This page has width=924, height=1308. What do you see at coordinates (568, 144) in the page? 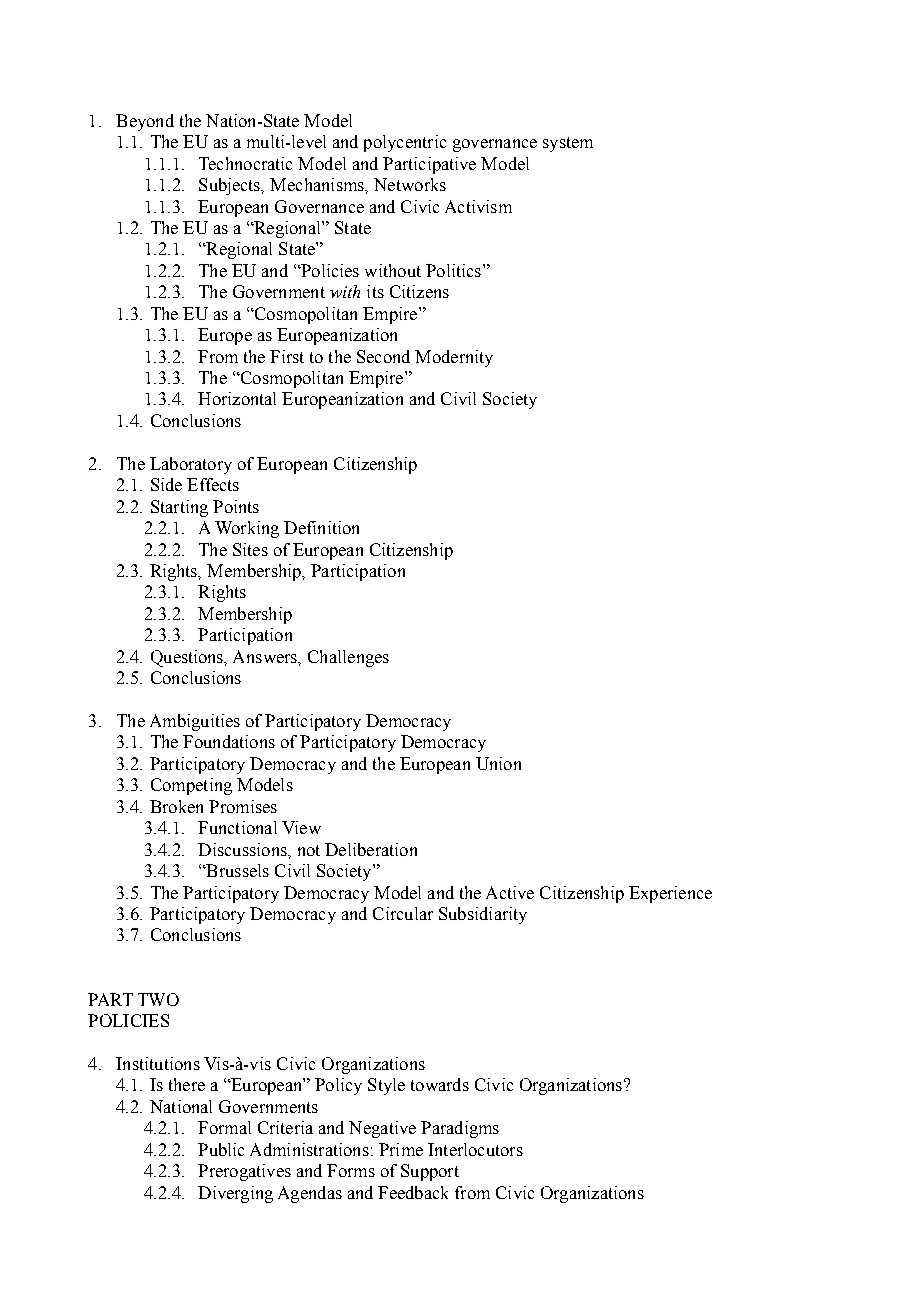
I see `system` at bounding box center [568, 144].
